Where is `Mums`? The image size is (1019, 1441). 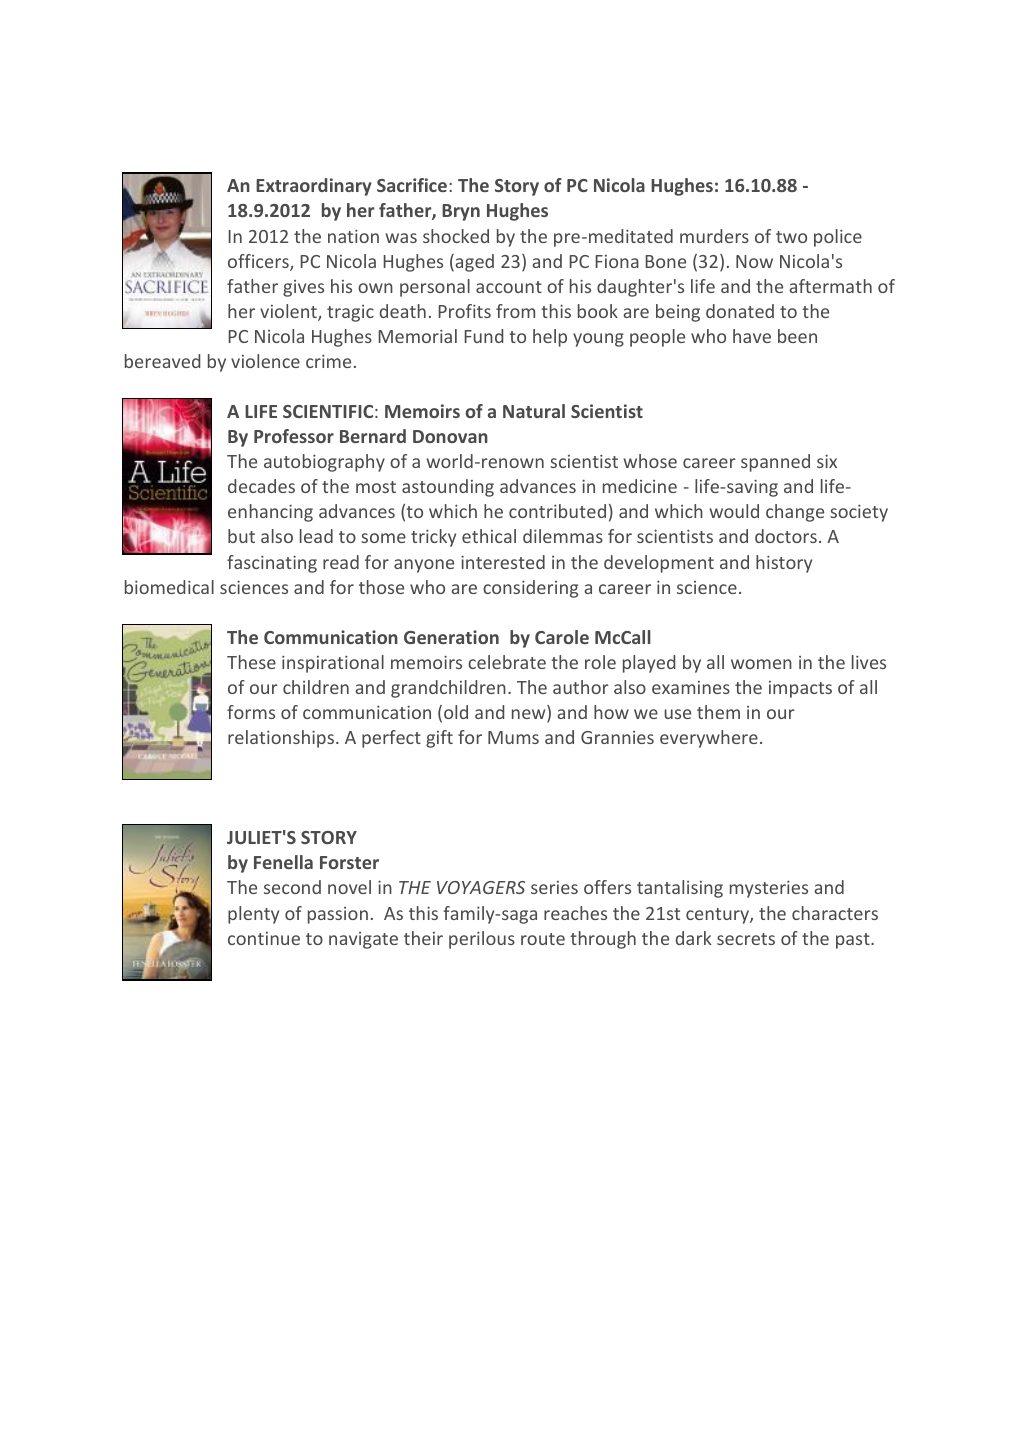 Mums is located at coordinates (513, 737).
